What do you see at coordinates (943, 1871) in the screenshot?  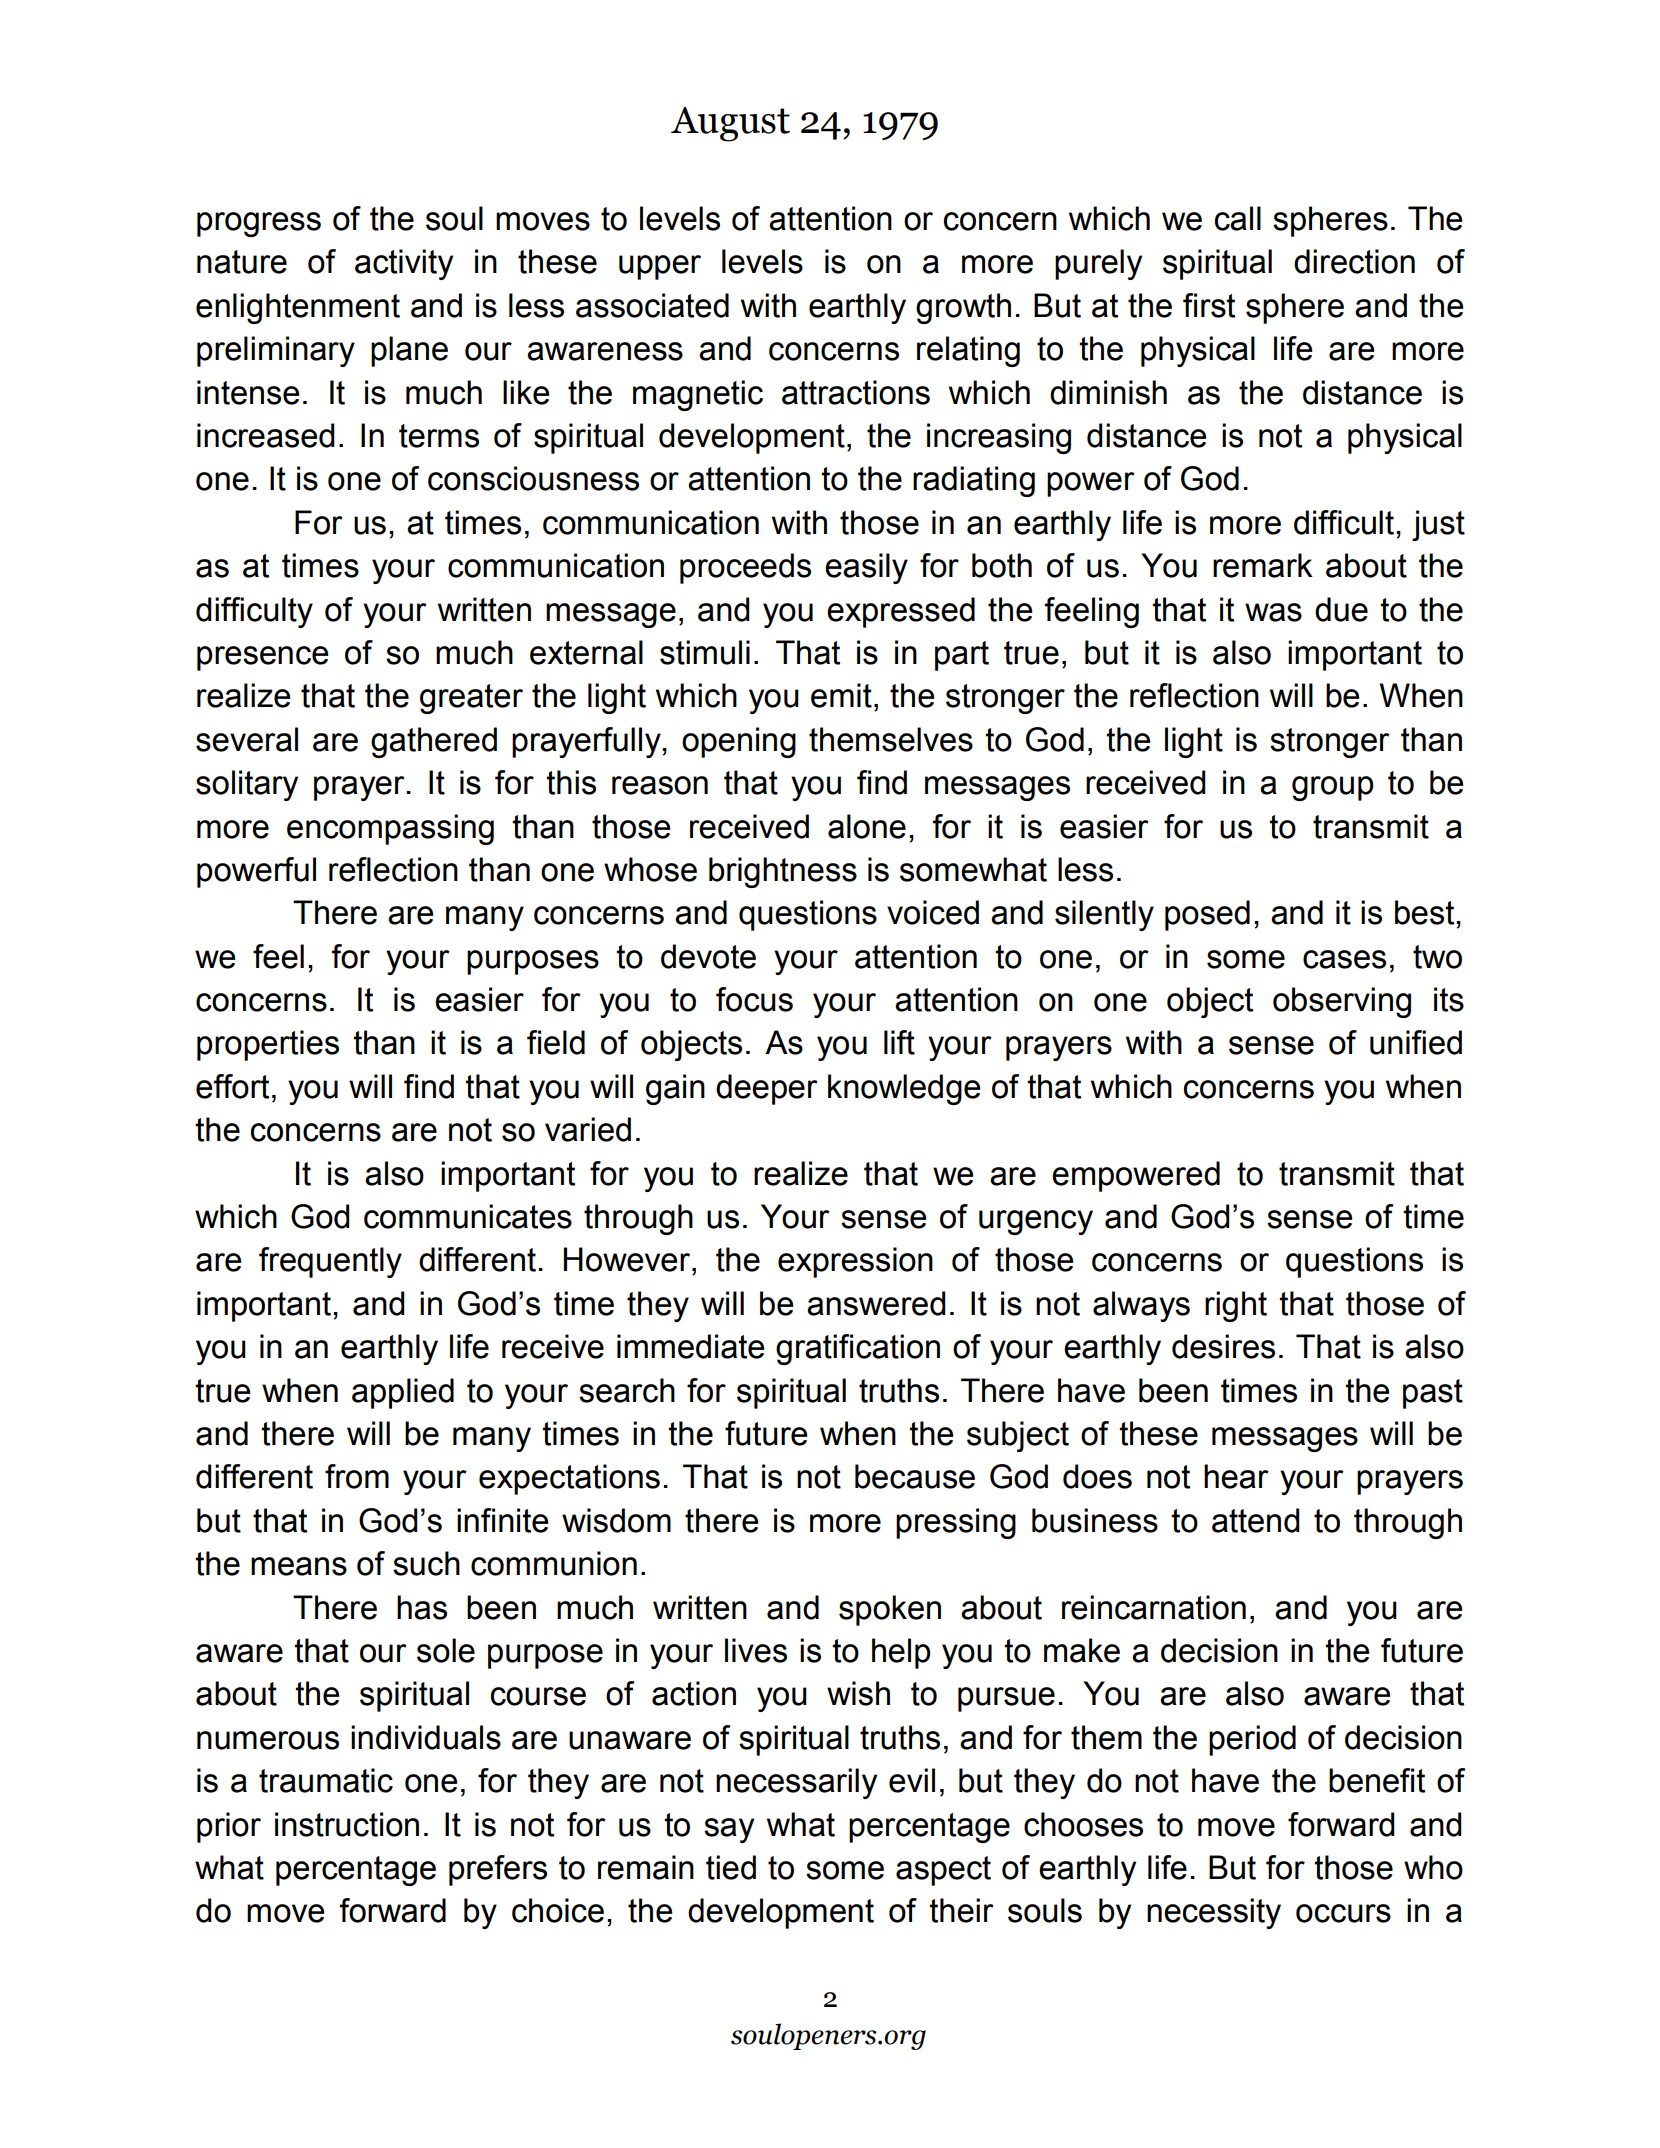 I see `aspect` at bounding box center [943, 1871].
